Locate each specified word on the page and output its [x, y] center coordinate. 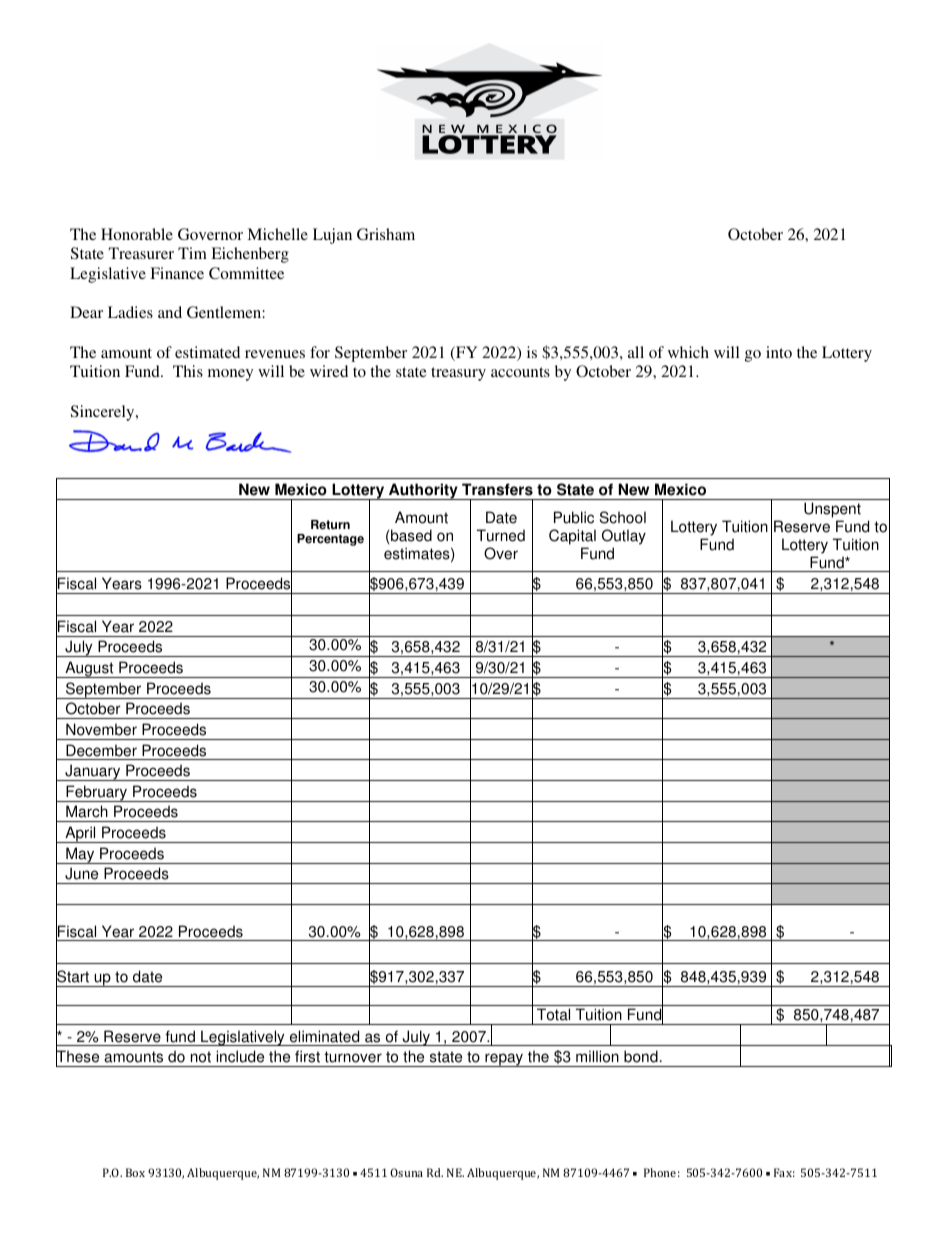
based [411, 535]
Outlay [624, 537]
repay [504, 1060]
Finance [177, 273]
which [688, 352]
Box [135, 1172]
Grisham [386, 234]
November [101, 729]
